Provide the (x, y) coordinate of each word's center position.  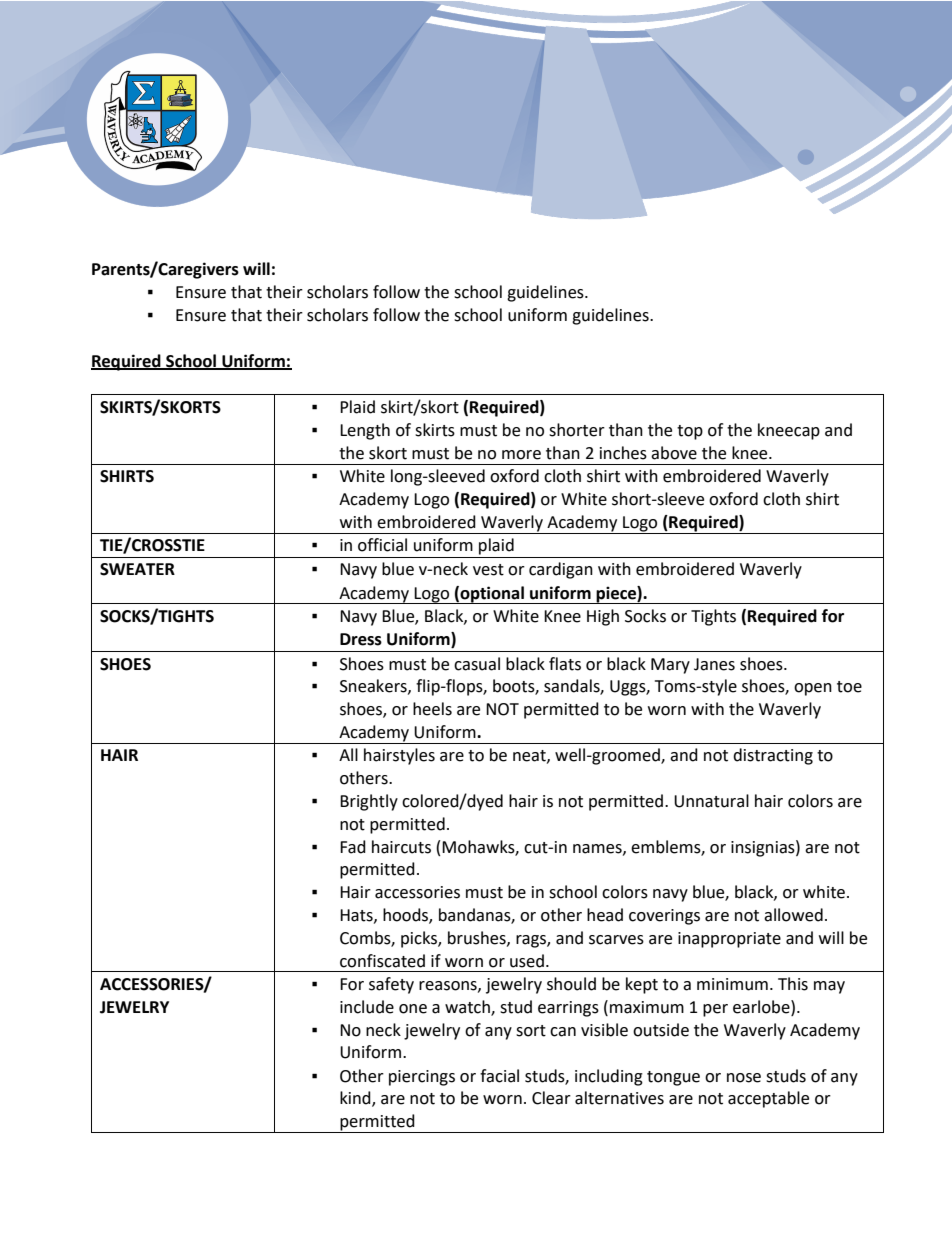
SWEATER (137, 569)
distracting (773, 756)
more (521, 455)
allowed (793, 915)
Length (365, 431)
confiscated (382, 961)
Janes (714, 664)
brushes (478, 938)
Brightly (369, 802)
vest (488, 570)
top (690, 432)
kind (356, 1099)
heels (432, 709)
